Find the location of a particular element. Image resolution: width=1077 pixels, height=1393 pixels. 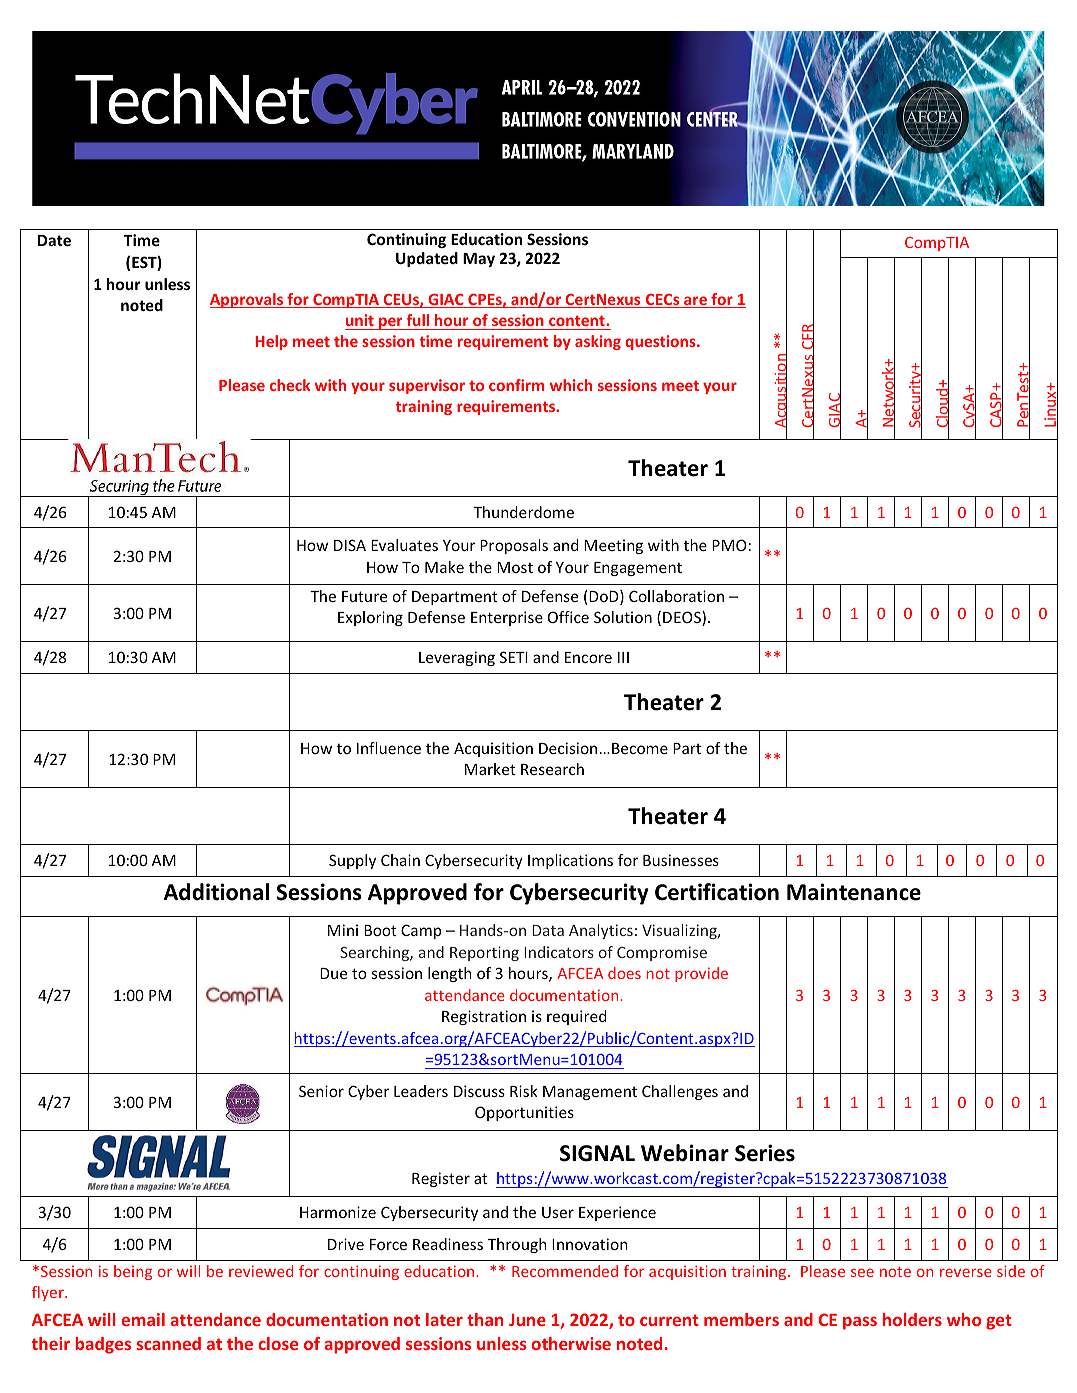

June is located at coordinates (527, 1320).
